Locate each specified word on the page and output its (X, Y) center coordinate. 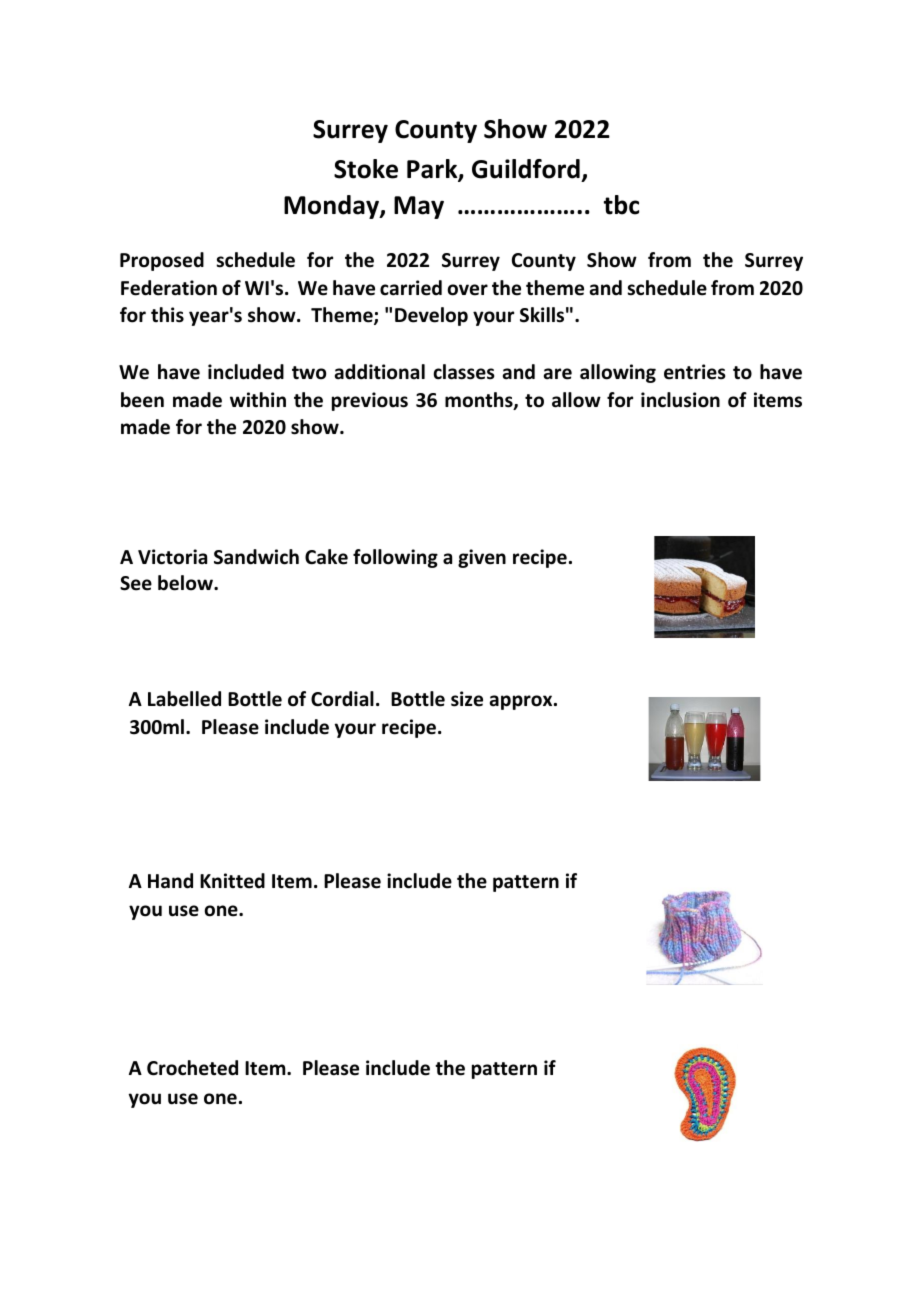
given (482, 558)
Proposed (162, 261)
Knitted (232, 881)
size (467, 699)
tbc (621, 205)
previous (370, 401)
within (258, 399)
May (419, 207)
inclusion (680, 400)
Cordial (342, 699)
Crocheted (192, 1068)
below (186, 583)
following (395, 558)
